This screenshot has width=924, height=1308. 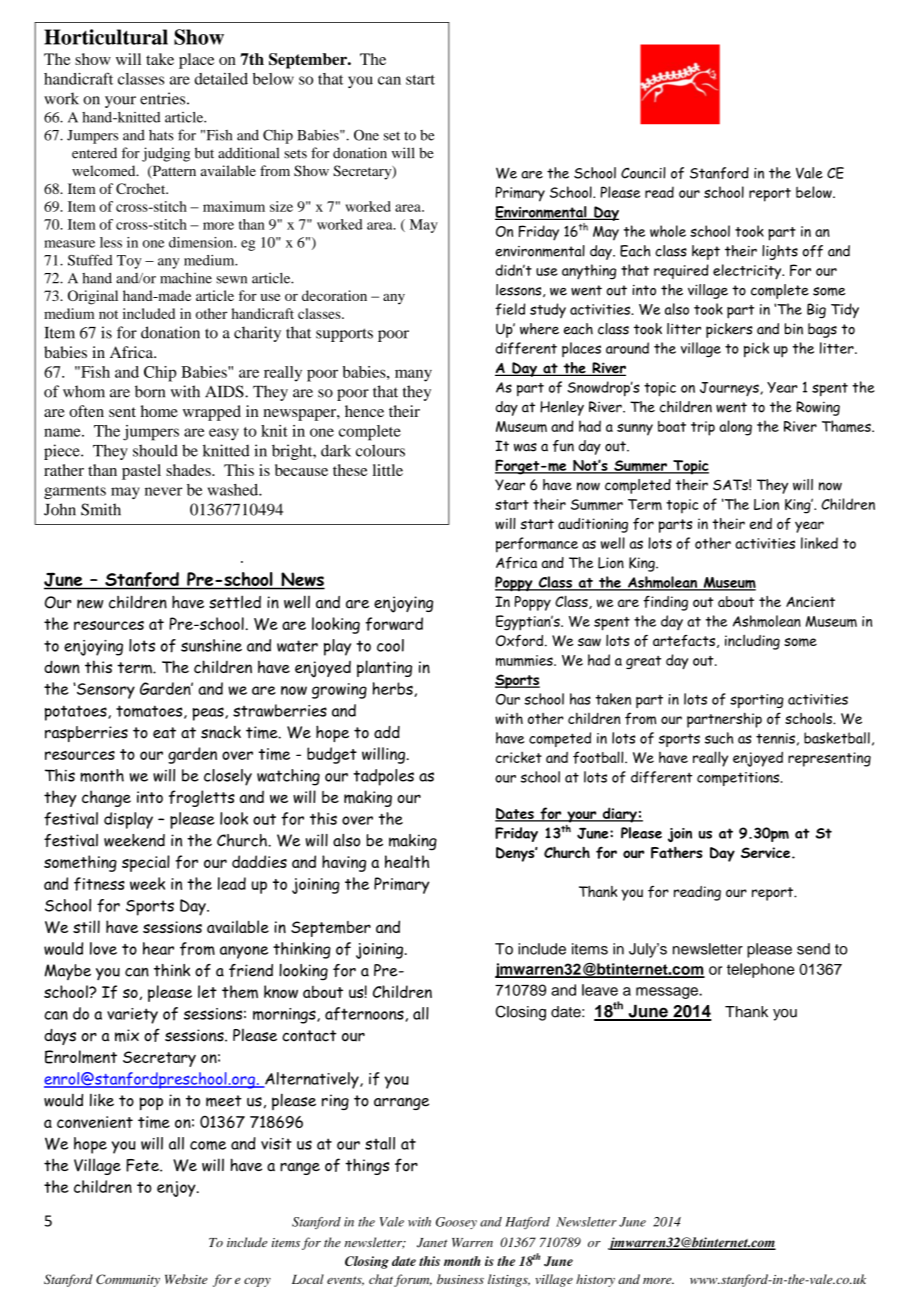 What do you see at coordinates (767, 852) in the screenshot?
I see `Service` at bounding box center [767, 852].
